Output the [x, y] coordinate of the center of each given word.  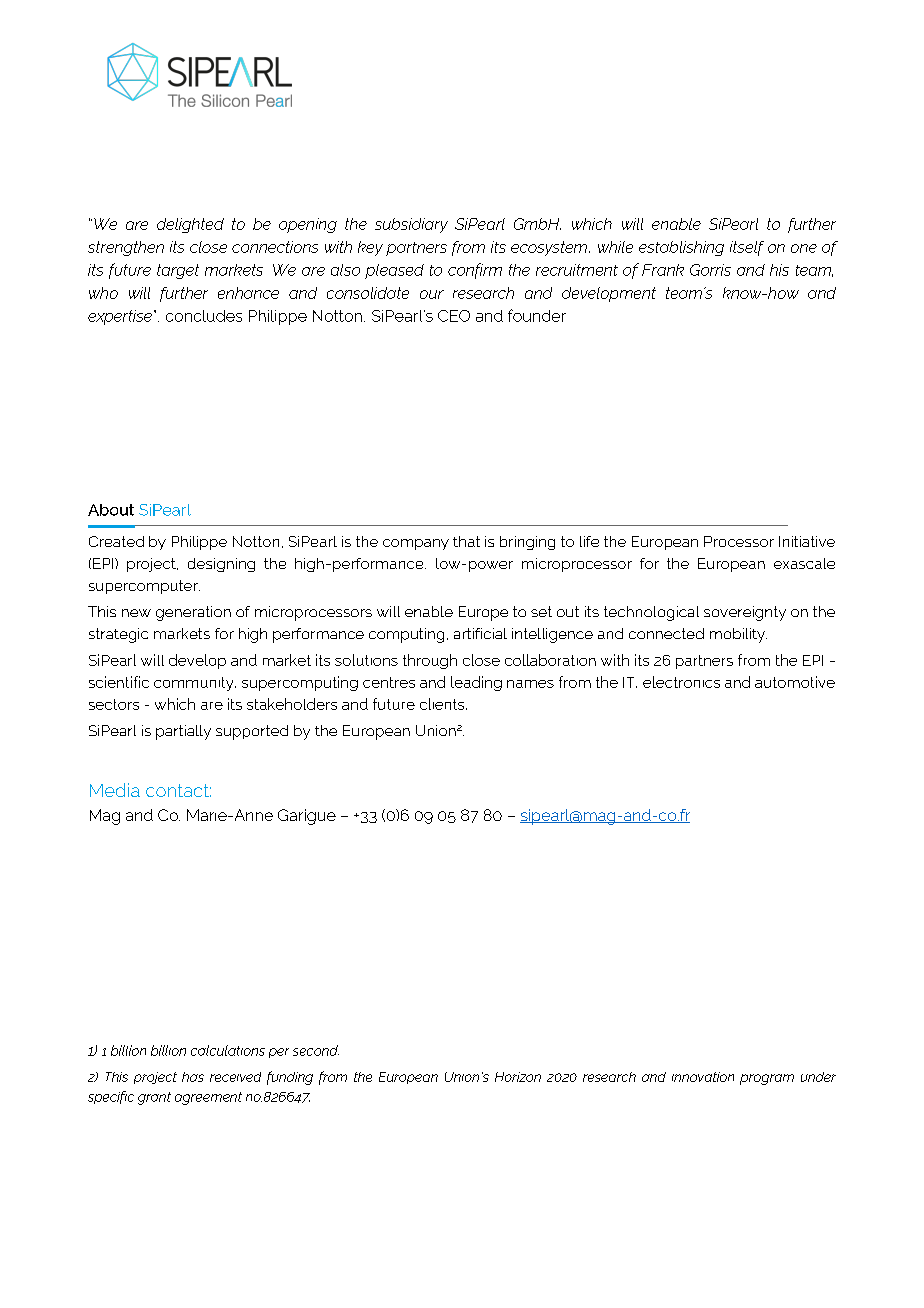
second [316, 1050]
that [466, 541]
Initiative [807, 541]
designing [221, 565]
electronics [681, 682]
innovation [703, 1077]
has [193, 1077]
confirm [475, 271]
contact [178, 790]
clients [443, 704]
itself [747, 248]
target [178, 271]
